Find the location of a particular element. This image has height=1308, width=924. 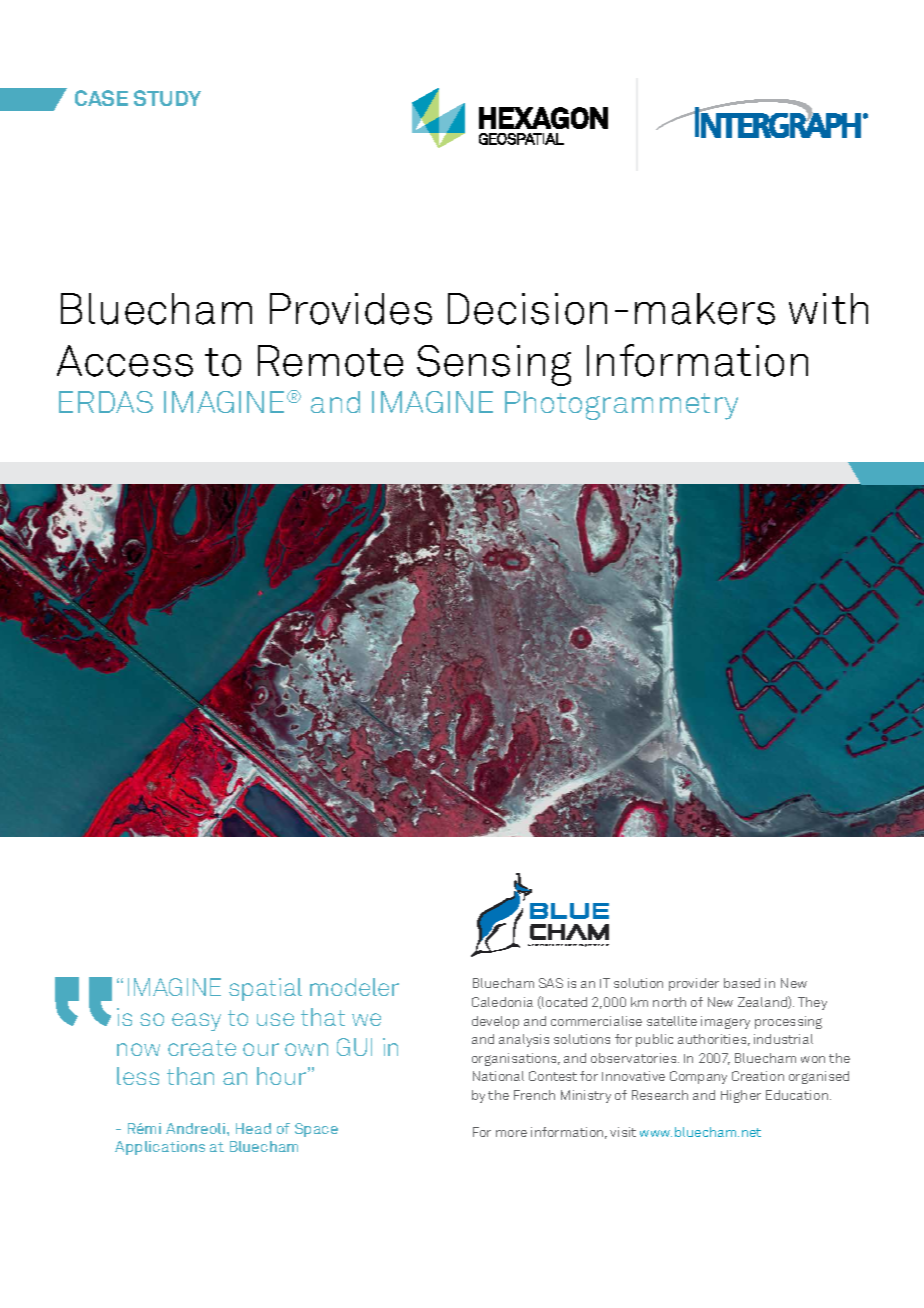

Access is located at coordinates (125, 361).
